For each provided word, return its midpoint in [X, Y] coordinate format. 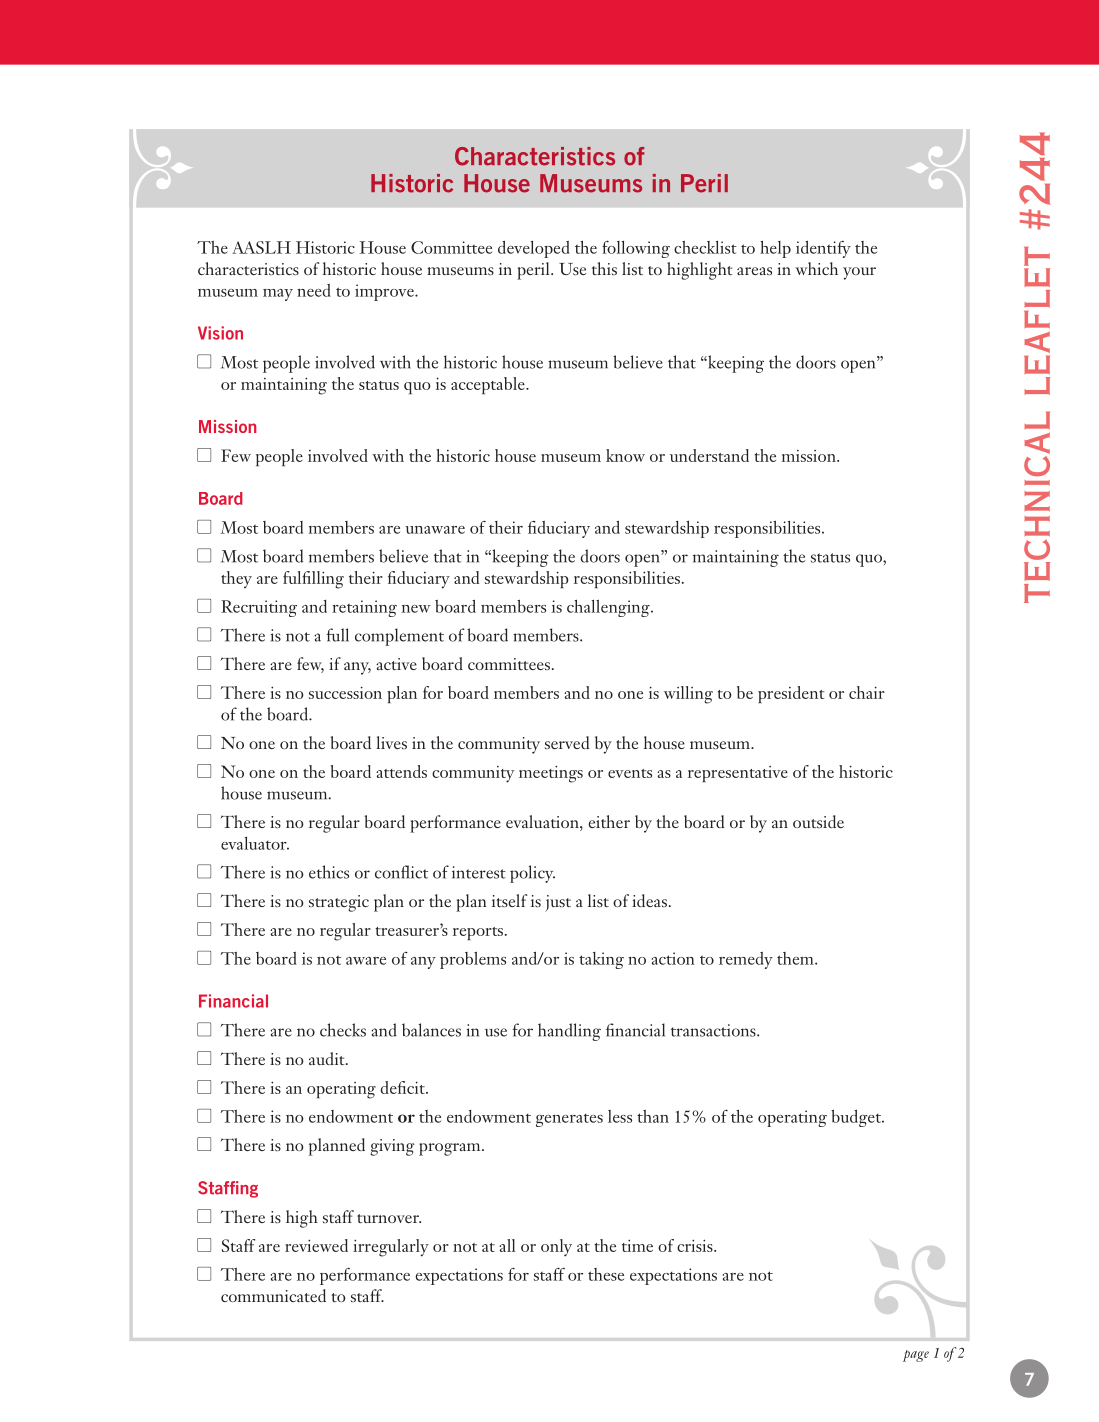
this [604, 268]
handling [569, 1032]
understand [709, 455]
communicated [273, 1295]
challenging [609, 608]
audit [328, 1058]
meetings [551, 774]
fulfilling [313, 580]
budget [857, 1118]
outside [818, 821]
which [816, 268]
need [313, 290]
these [606, 1274]
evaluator [255, 843]
